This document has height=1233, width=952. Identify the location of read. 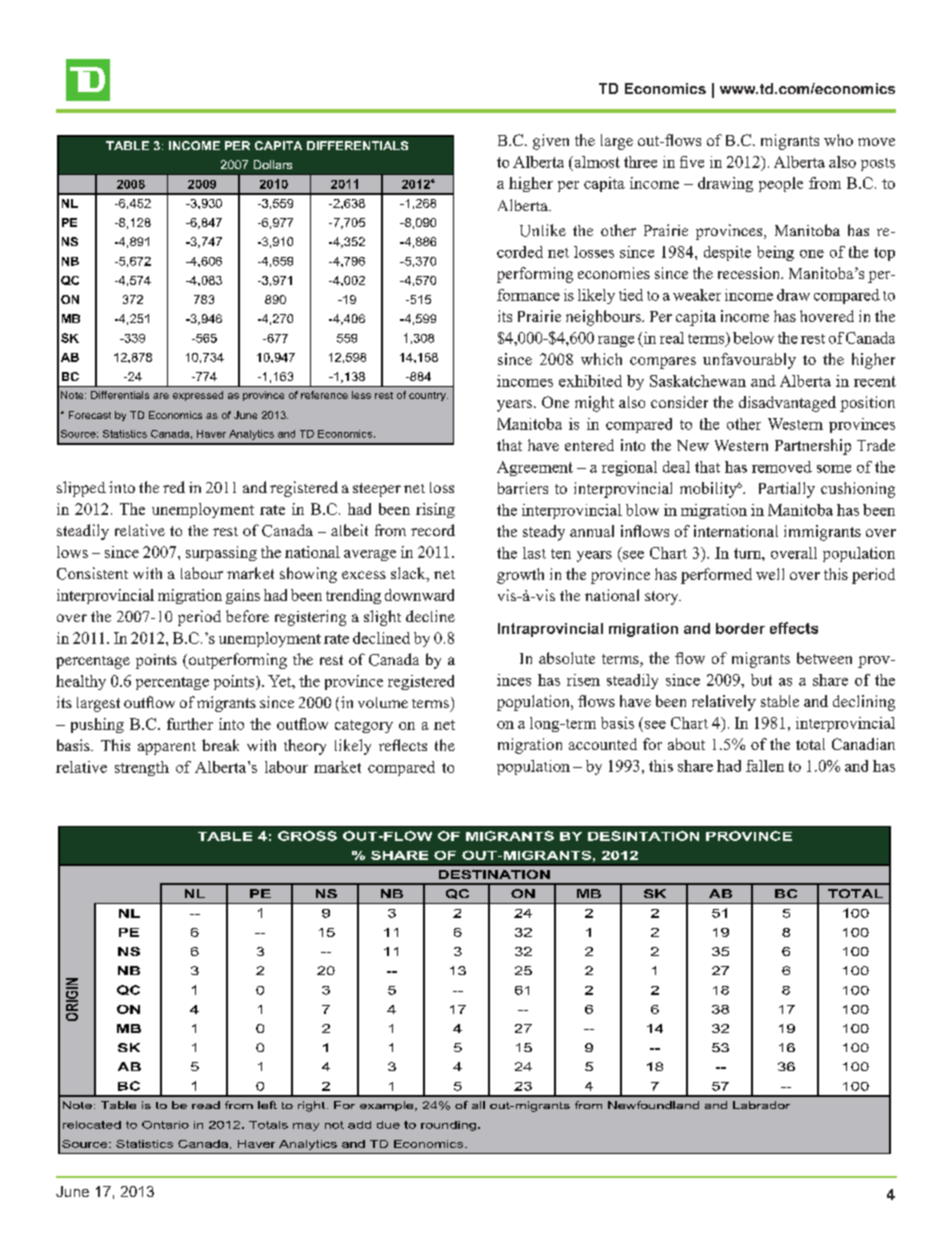
(206, 1105).
